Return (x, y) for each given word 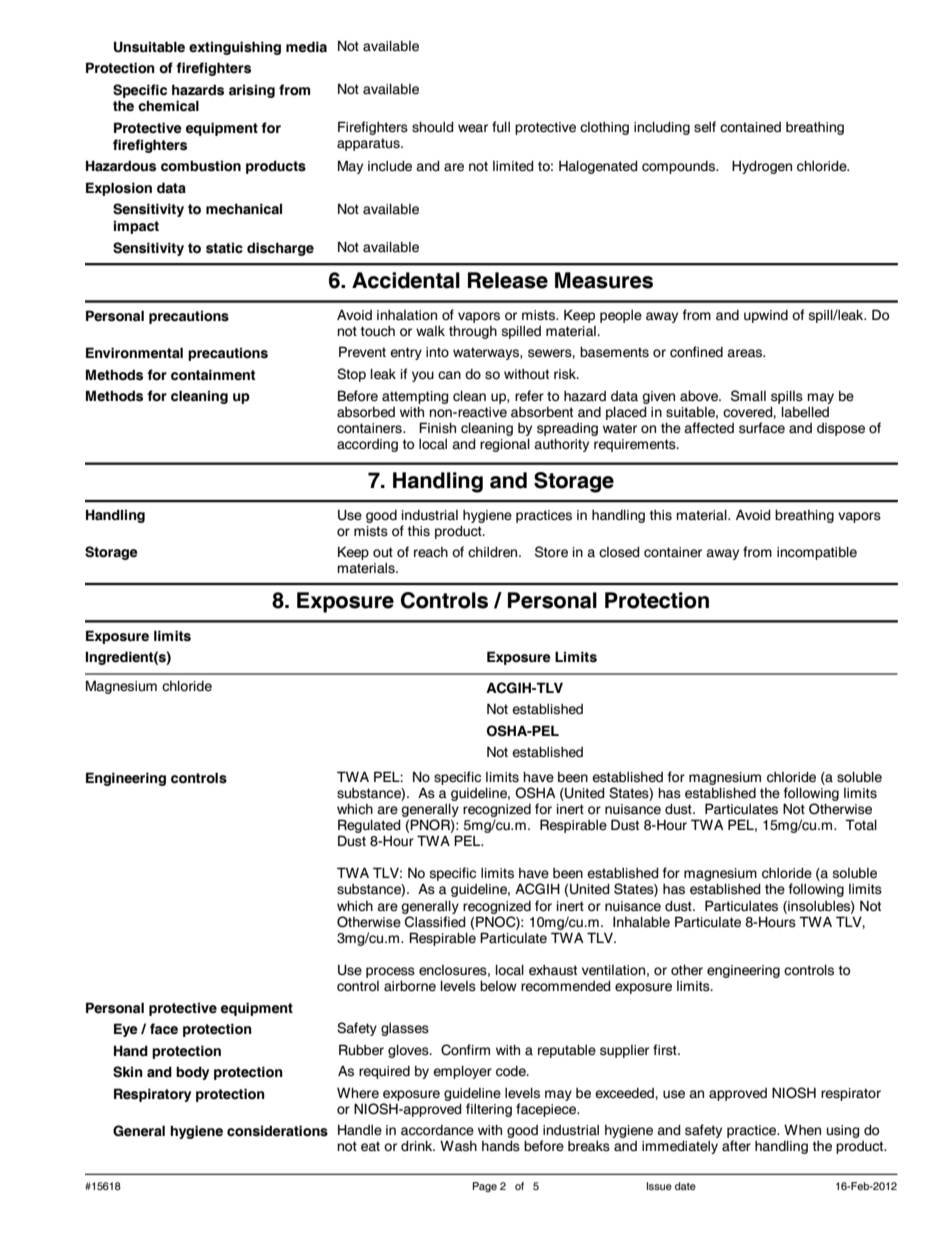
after (736, 1146)
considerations (277, 1131)
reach (431, 552)
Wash (458, 1146)
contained (750, 127)
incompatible (817, 553)
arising (252, 91)
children (494, 552)
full (501, 127)
